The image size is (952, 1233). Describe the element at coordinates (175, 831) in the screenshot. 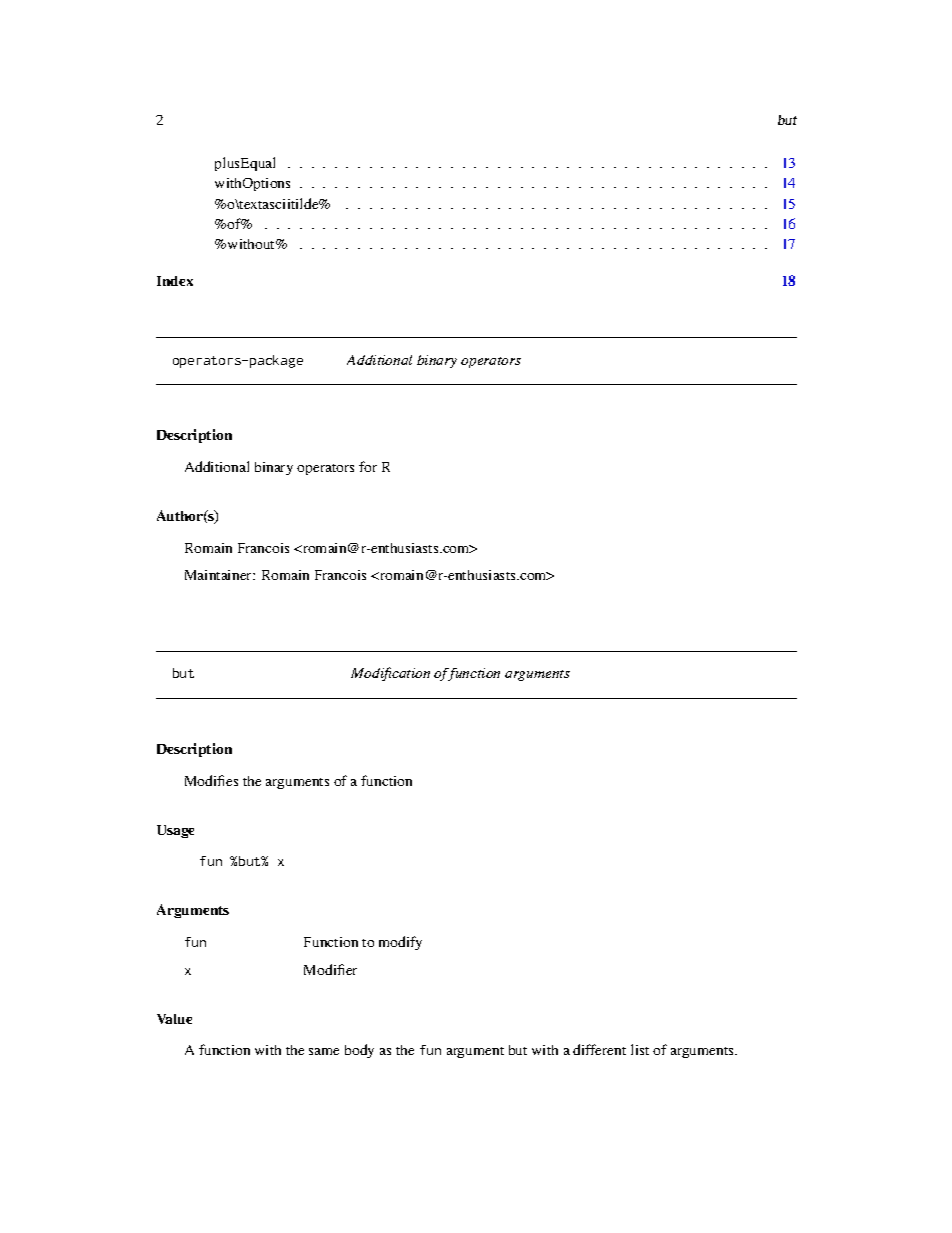

I see `Usage` at that location.
